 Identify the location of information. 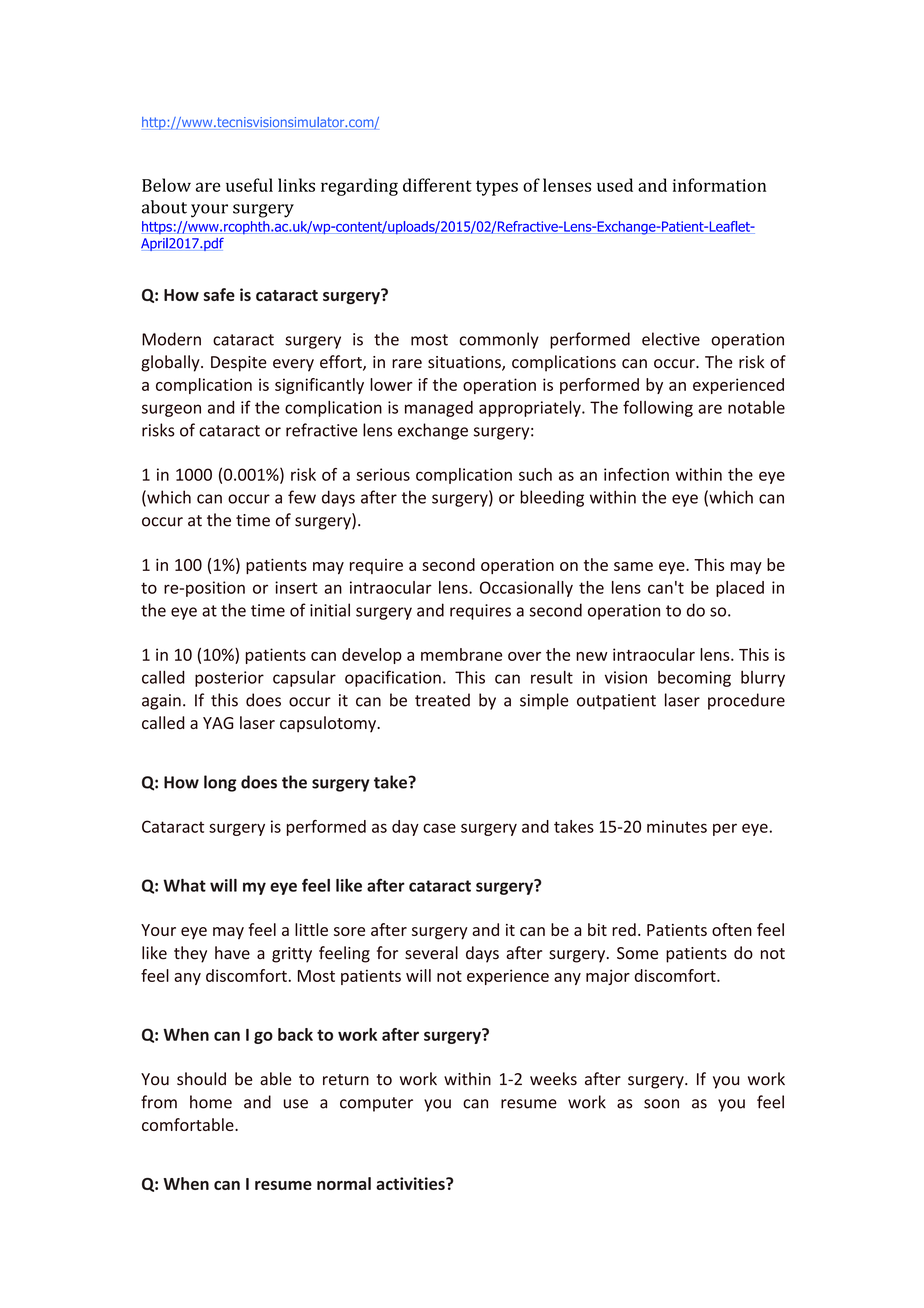
(719, 185).
